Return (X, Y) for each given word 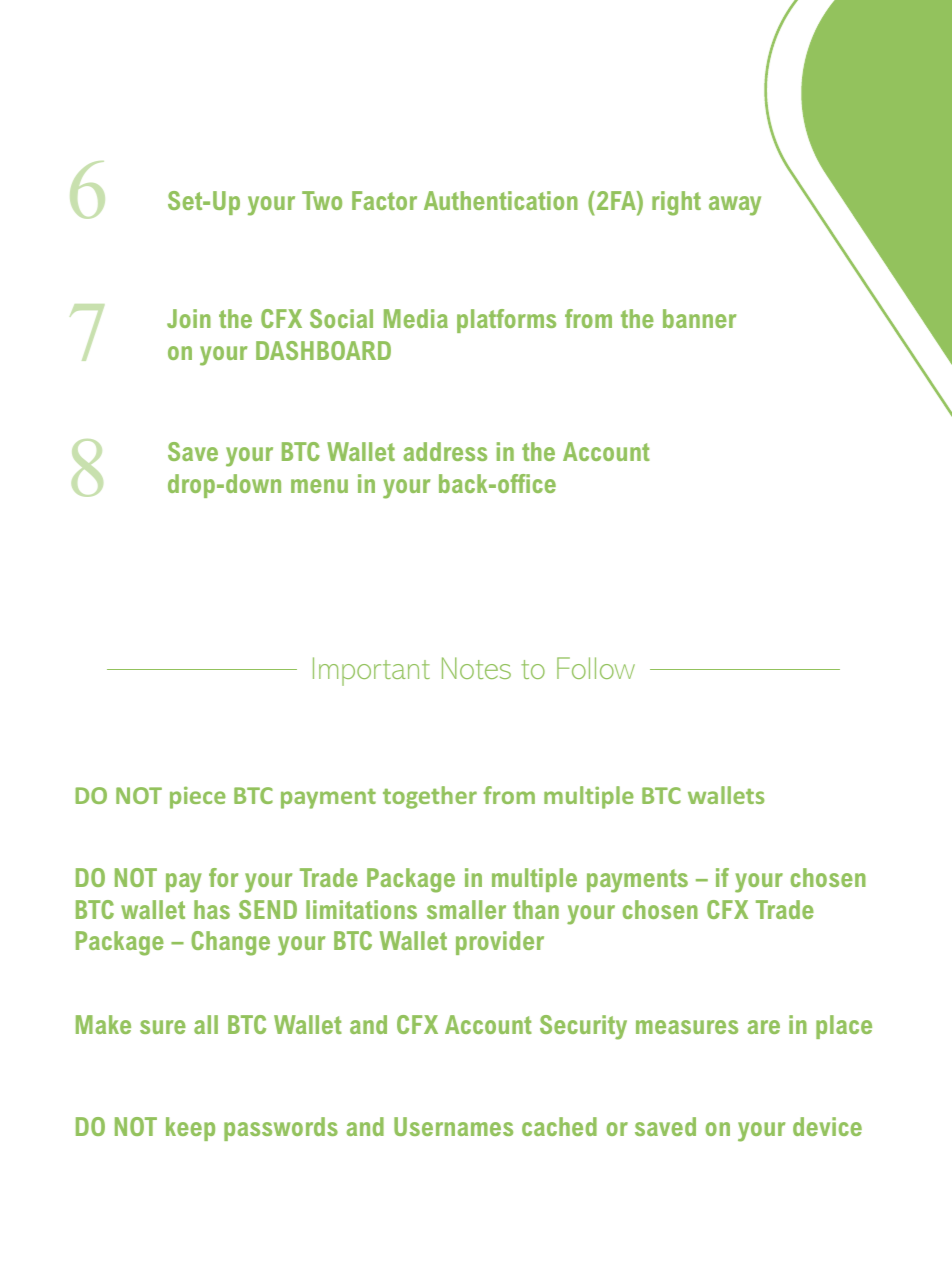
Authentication (501, 200)
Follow (596, 668)
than (536, 909)
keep (190, 1129)
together (430, 797)
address (445, 451)
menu (319, 486)
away (735, 206)
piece (198, 797)
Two (322, 200)
